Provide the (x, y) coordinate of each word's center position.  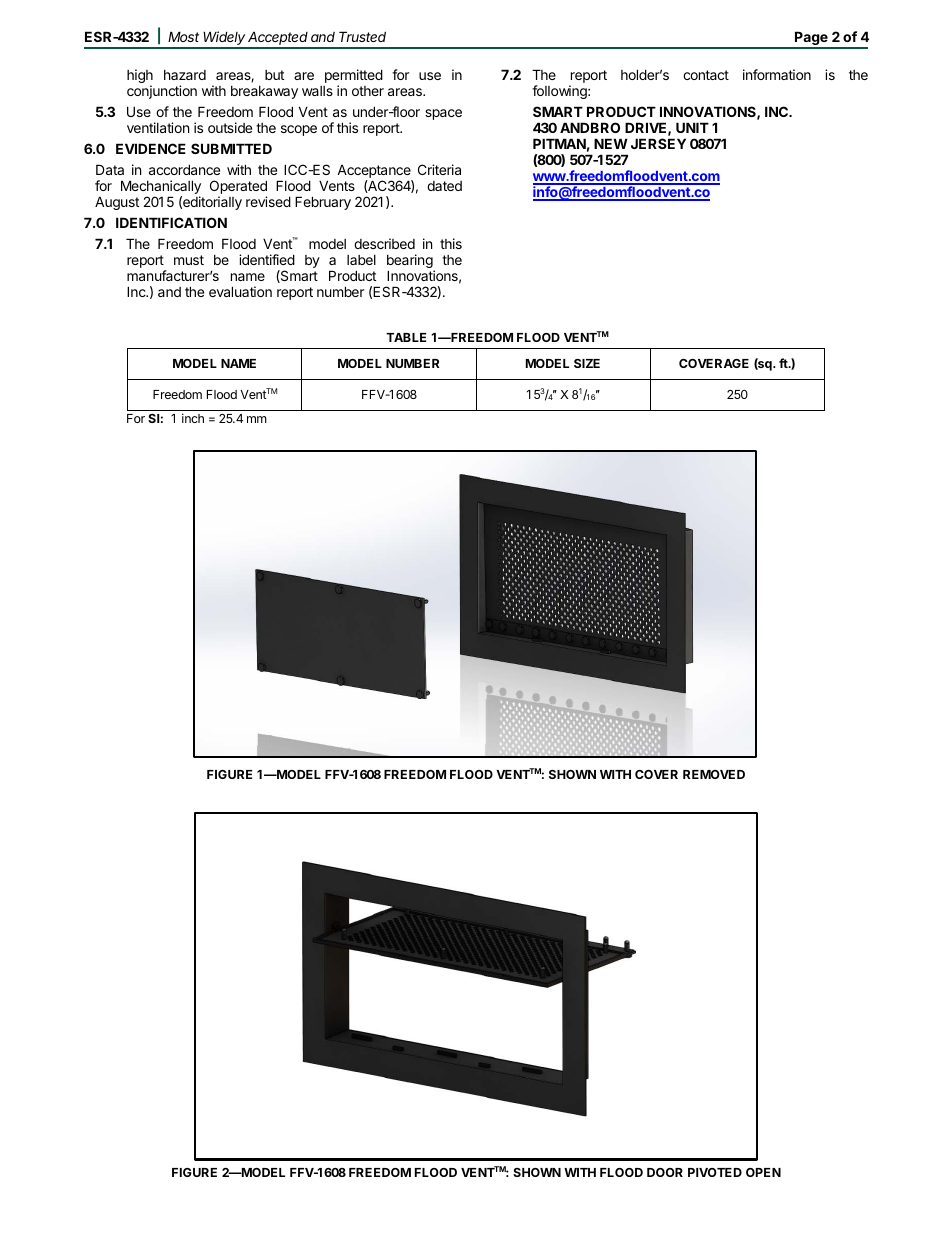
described (384, 243)
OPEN (763, 1172)
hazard (185, 75)
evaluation (240, 291)
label (361, 260)
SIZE (587, 363)
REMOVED (714, 774)
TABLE (406, 337)
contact (706, 75)
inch (193, 418)
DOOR (665, 1172)
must (189, 260)
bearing (411, 262)
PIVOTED (715, 1172)
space (443, 114)
